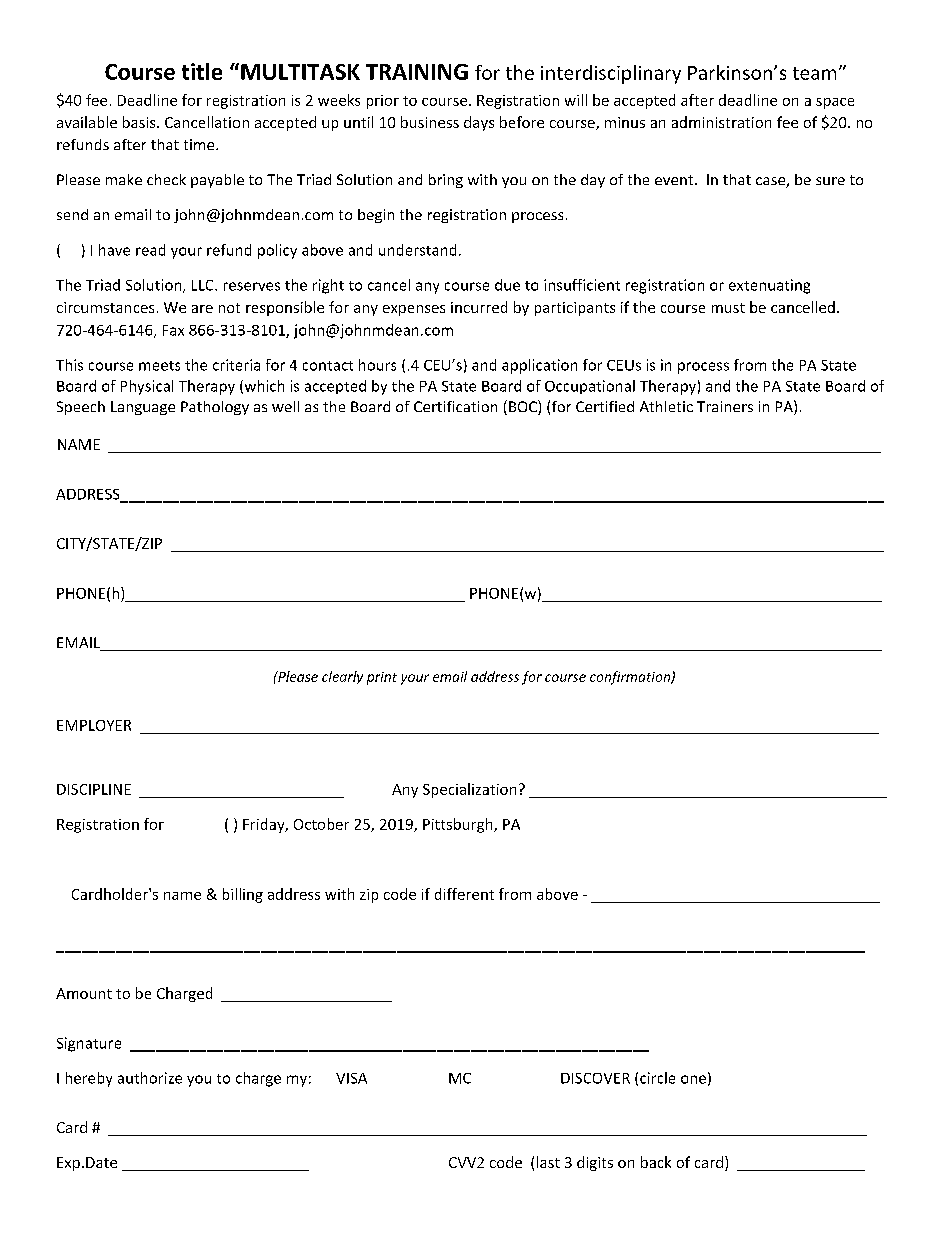 Image resolution: width=952 pixels, height=1233 pixels. I want to click on Language, so click(143, 408).
